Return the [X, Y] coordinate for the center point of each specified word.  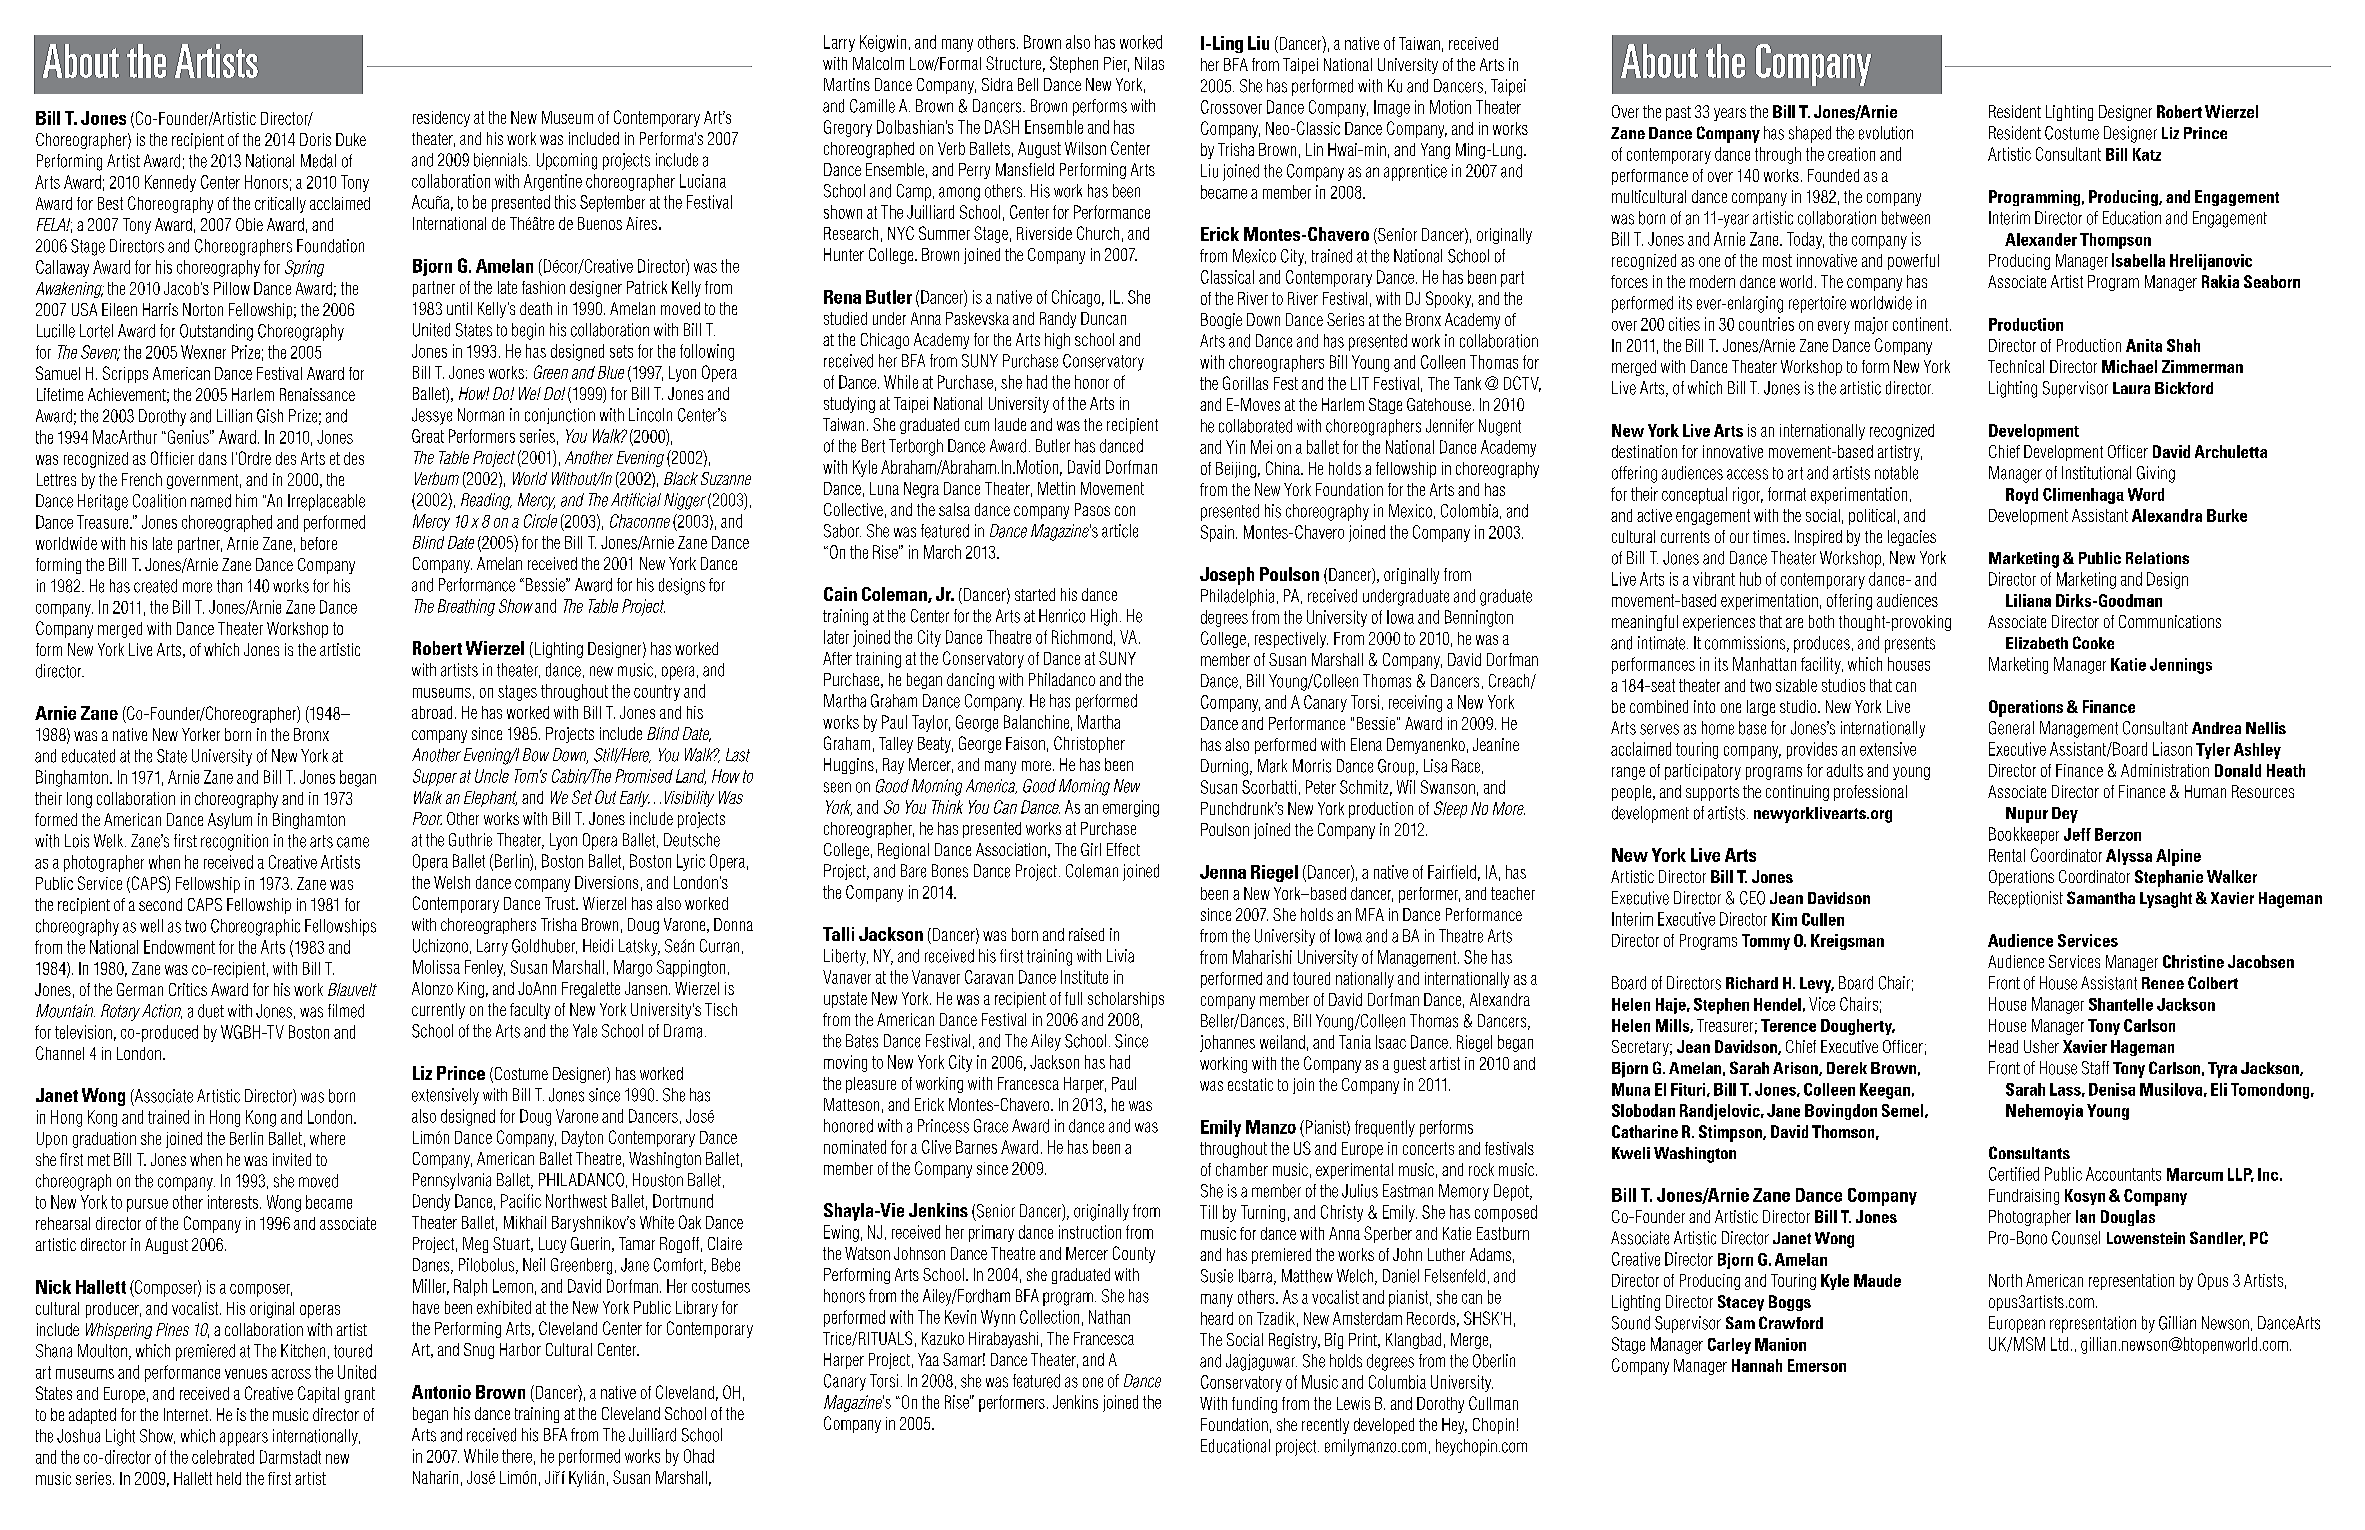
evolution [1886, 133]
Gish [270, 416]
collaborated [1255, 426]
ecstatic [1250, 1084]
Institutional [2096, 473]
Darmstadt [290, 1457]
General [2011, 728]
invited [292, 1159]
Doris [315, 139]
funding [1254, 1405]
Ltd [2059, 1344]
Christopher [1089, 744]
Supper [435, 777]
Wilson [1085, 148]
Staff [2095, 1068]
